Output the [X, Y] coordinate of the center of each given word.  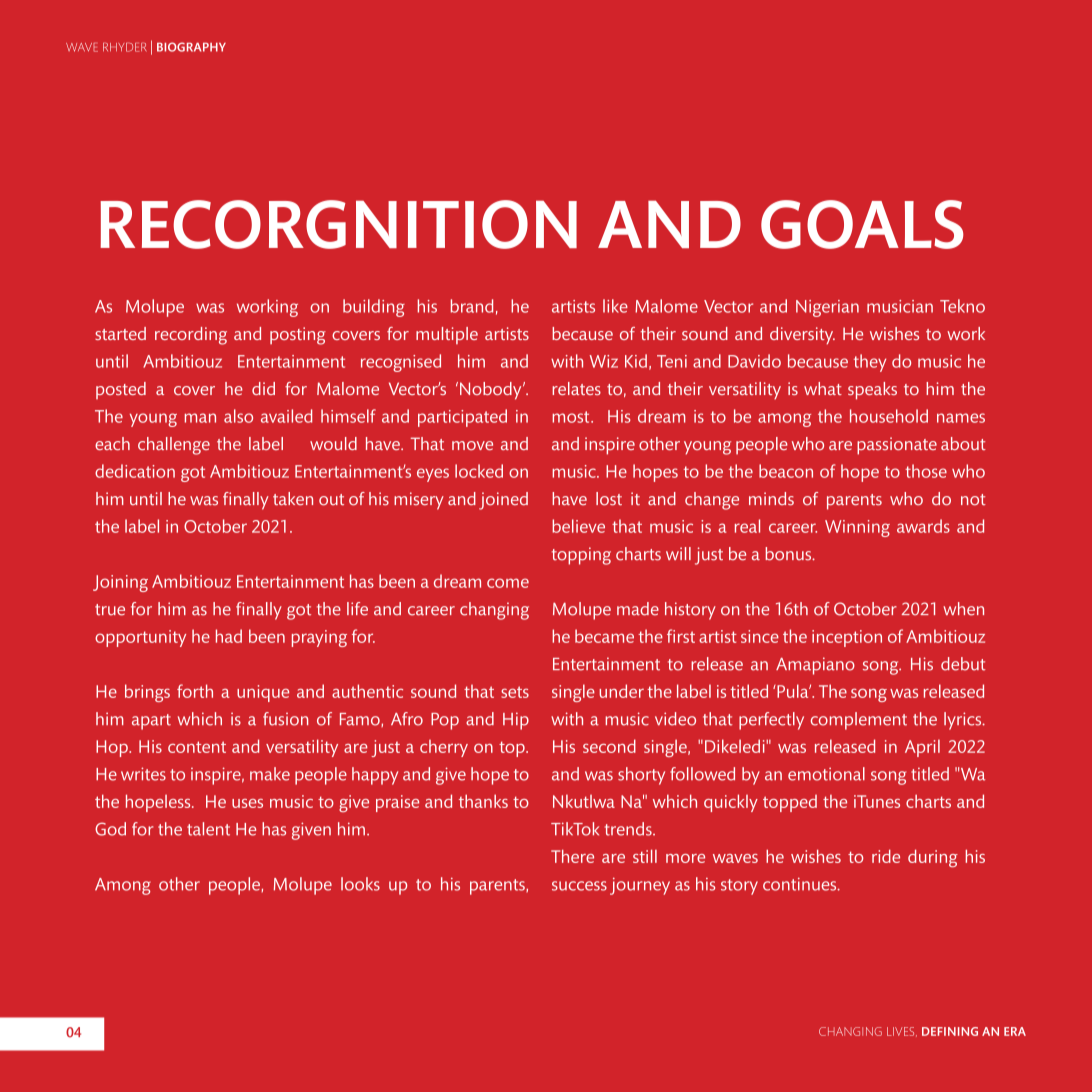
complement [859, 721]
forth [195, 691]
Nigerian [827, 308]
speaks [872, 391]
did [263, 388]
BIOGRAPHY [191, 47]
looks [360, 884]
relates [576, 388]
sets [515, 692]
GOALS [862, 224]
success [579, 886]
